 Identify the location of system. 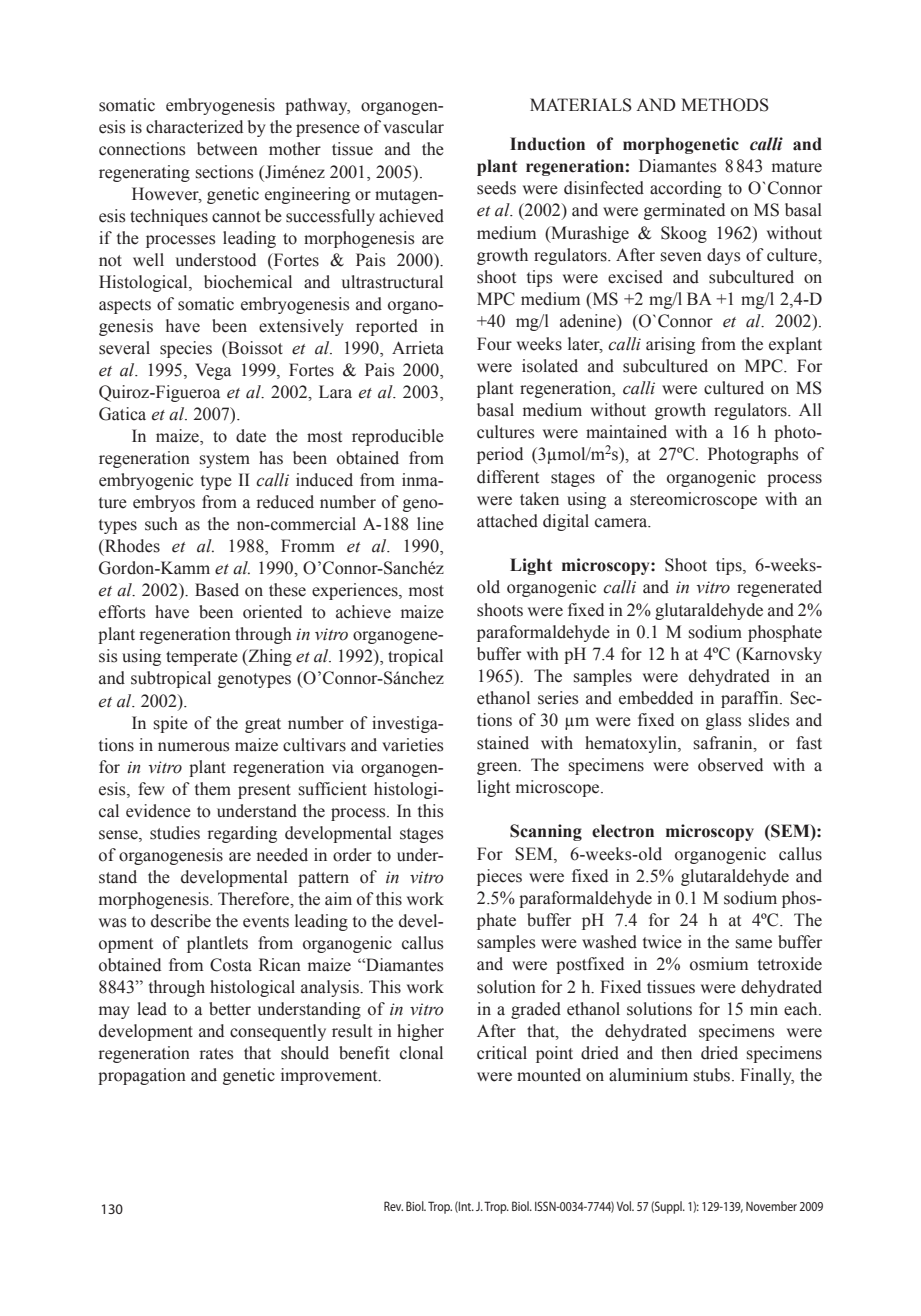
(225, 460).
